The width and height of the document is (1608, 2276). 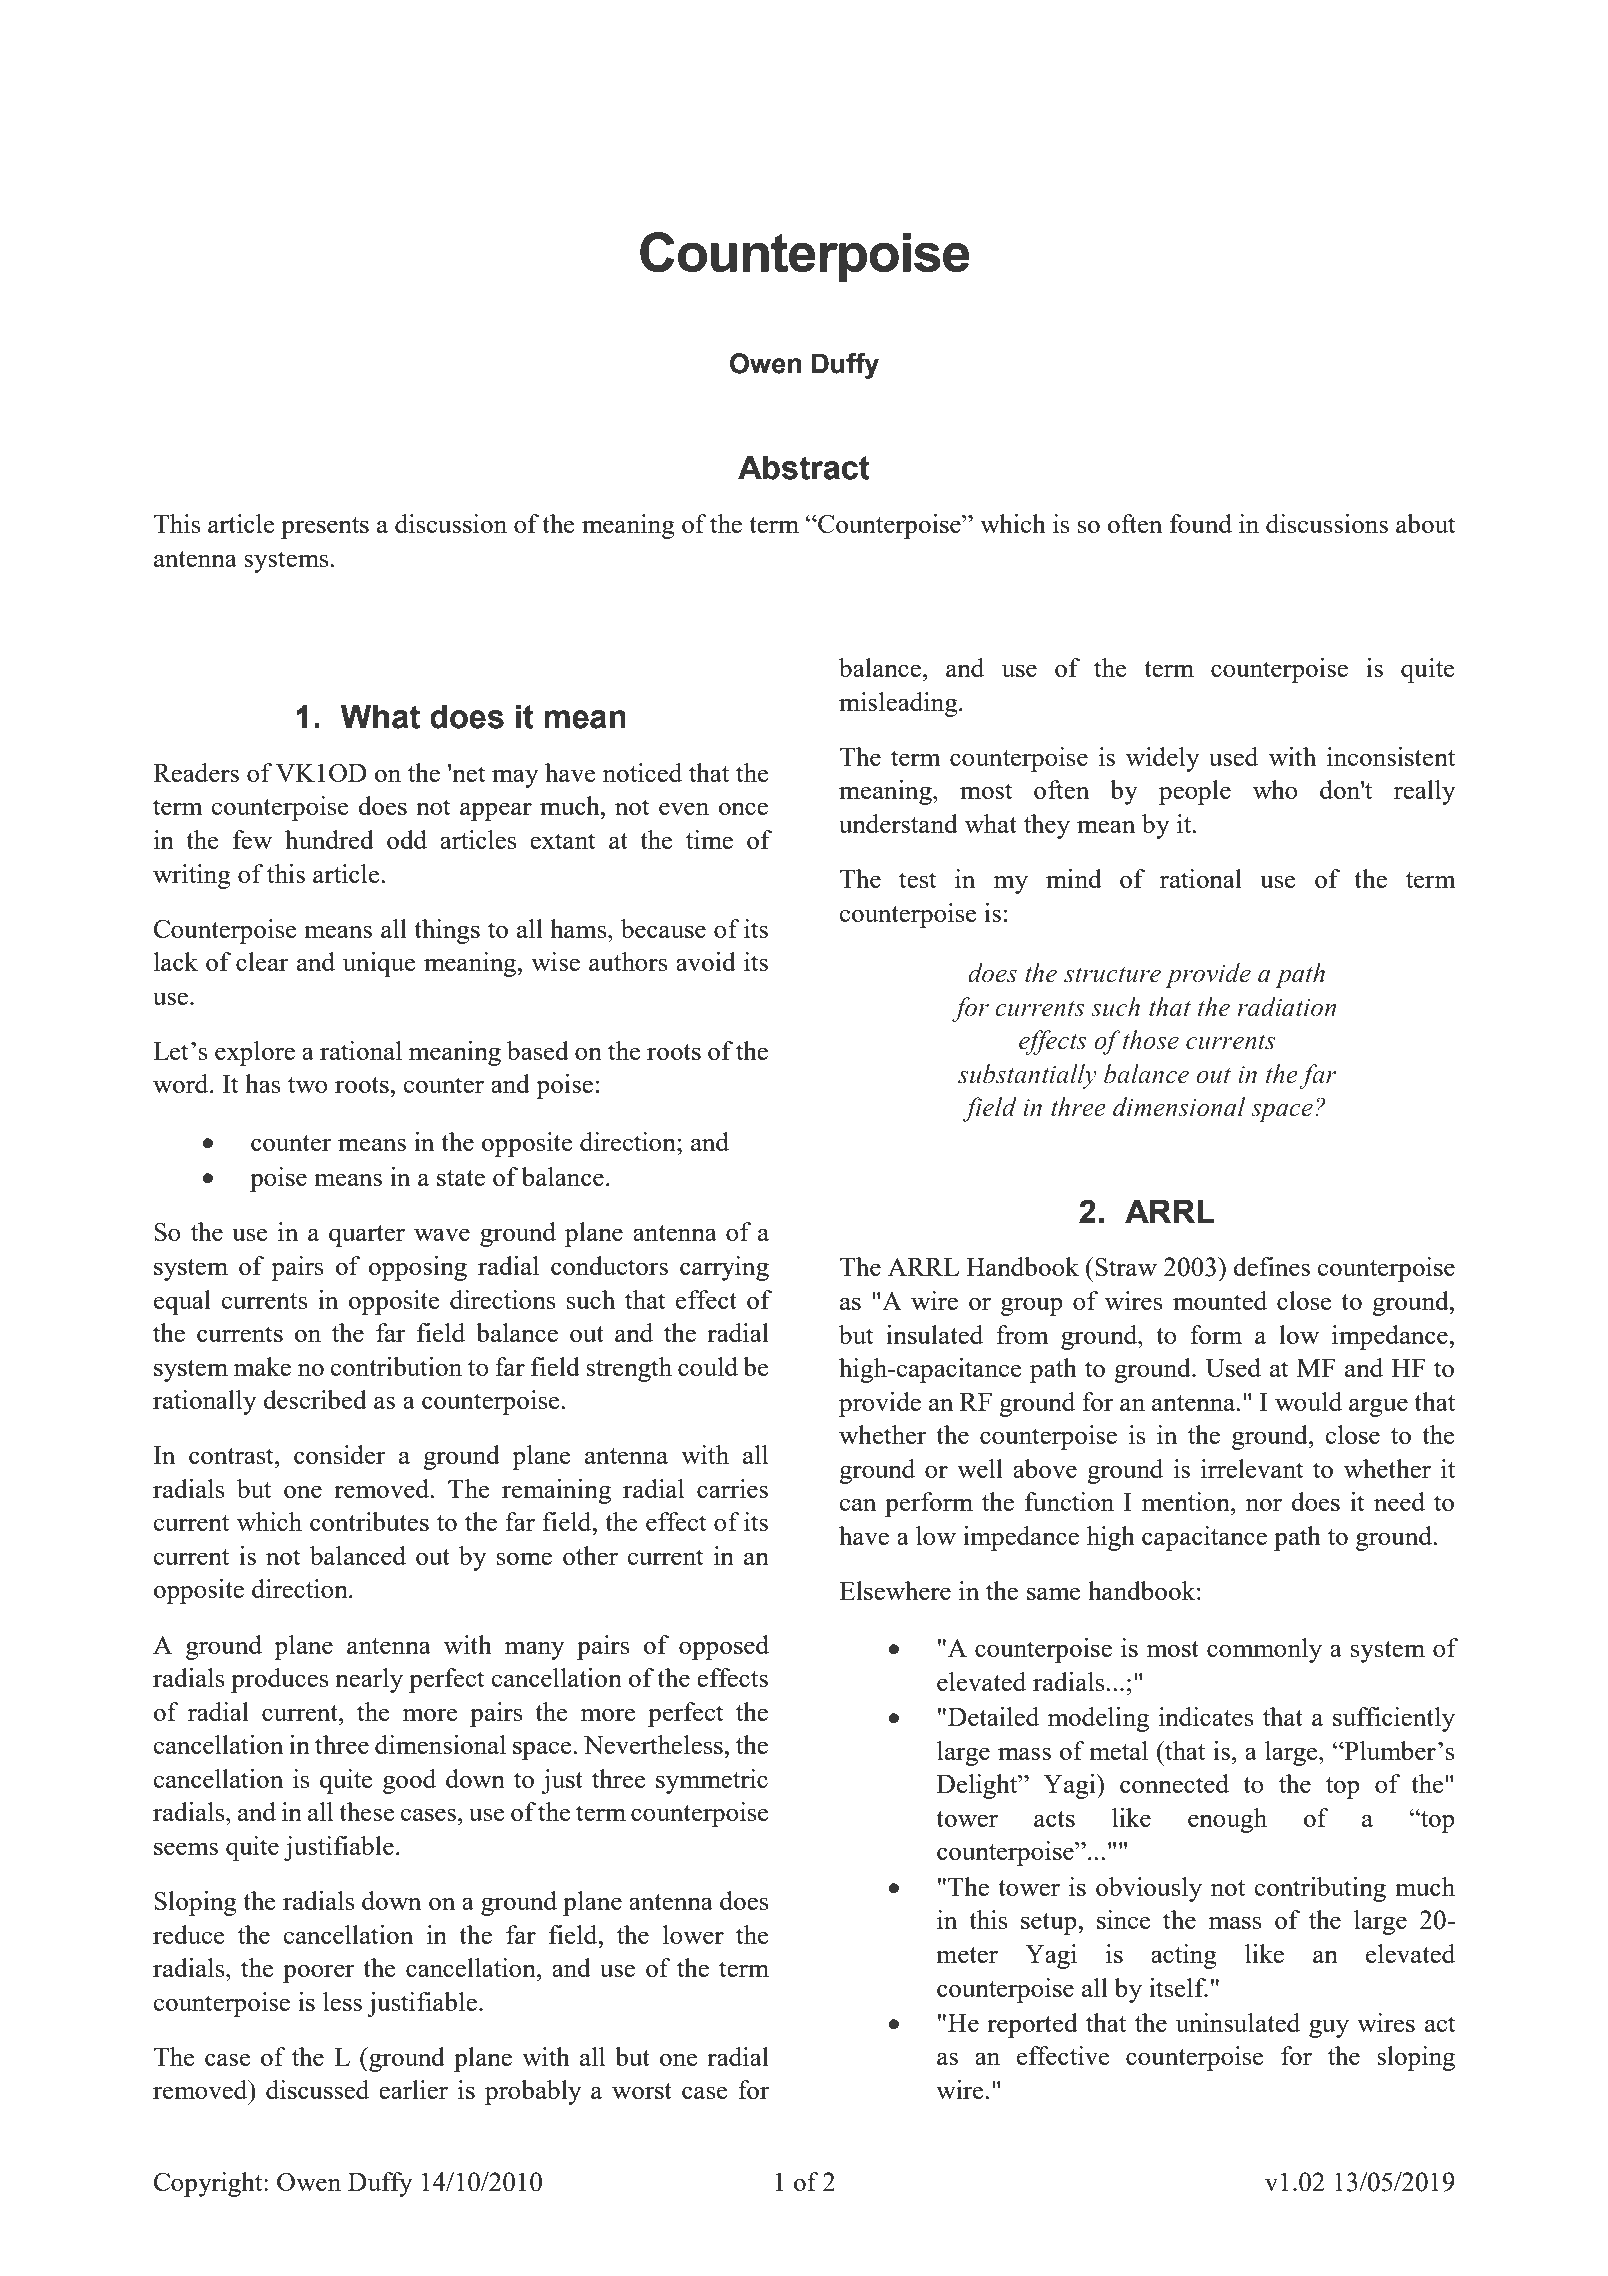 I want to click on symmetric, so click(x=712, y=1781).
